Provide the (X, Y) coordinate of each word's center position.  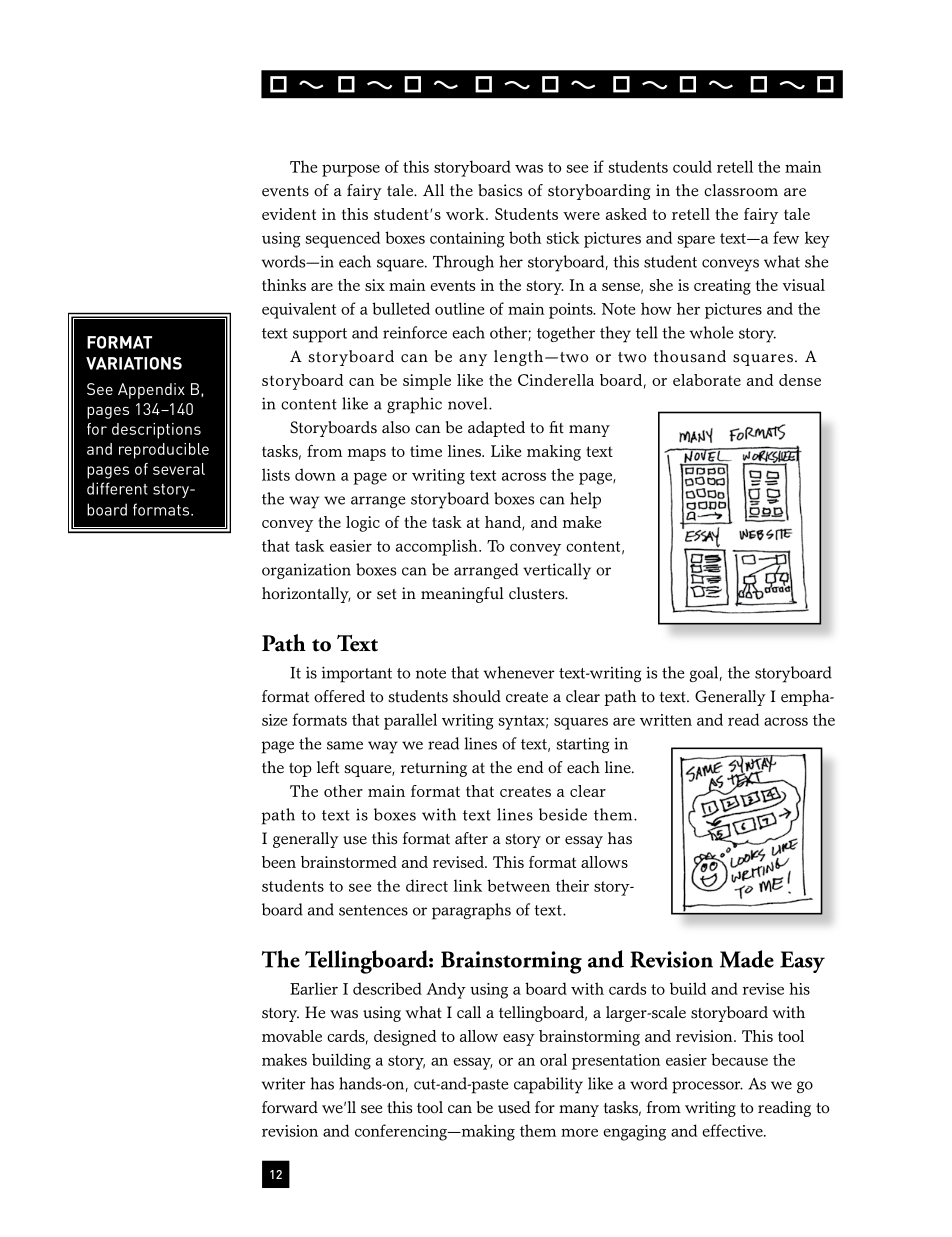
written (666, 720)
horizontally (306, 595)
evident (289, 214)
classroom (741, 190)
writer (283, 1083)
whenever (519, 672)
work (466, 214)
